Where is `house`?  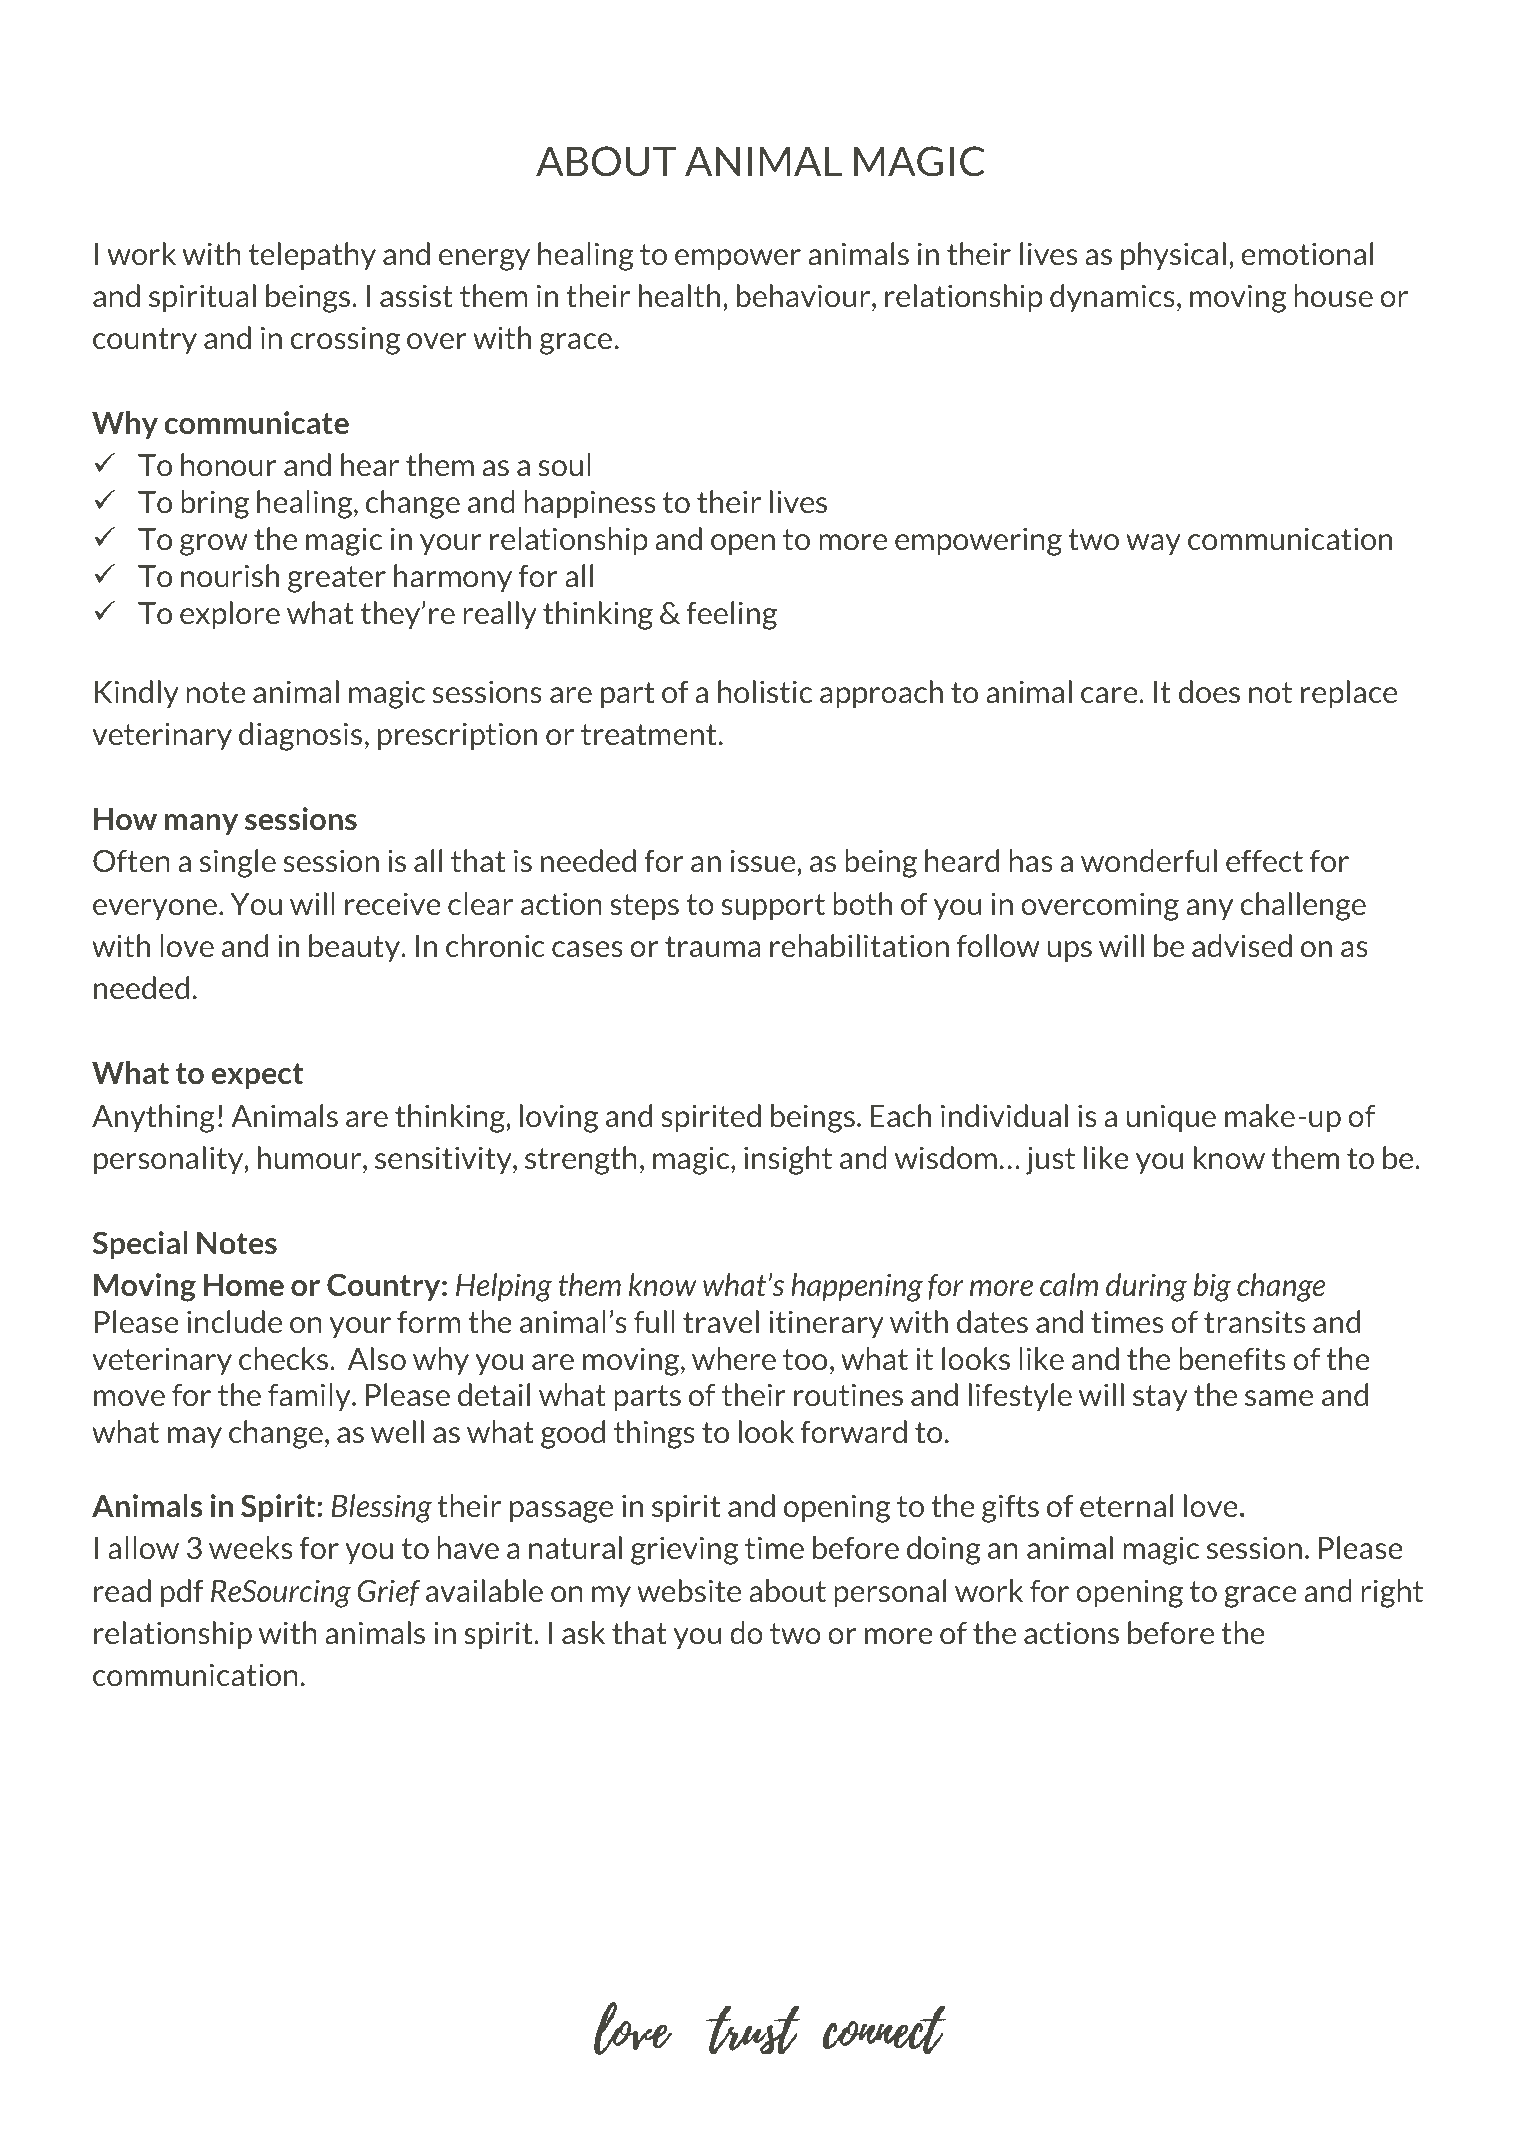
house is located at coordinates (1334, 295).
